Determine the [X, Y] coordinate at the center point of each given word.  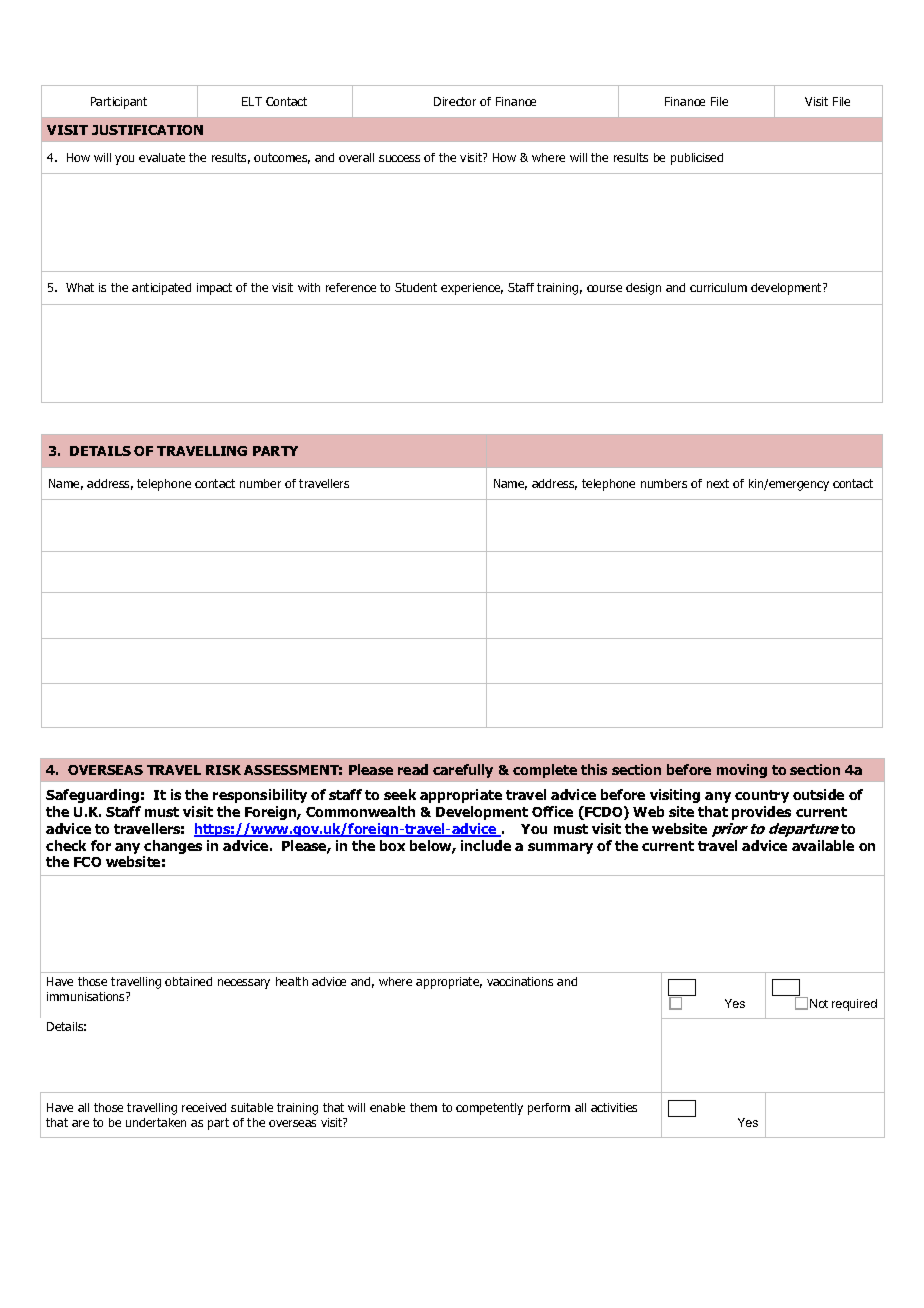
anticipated [161, 289]
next [718, 483]
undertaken [156, 1122]
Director [455, 101]
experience [472, 289]
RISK [223, 770]
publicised [697, 159]
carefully [463, 771]
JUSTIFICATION [147, 130]
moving [742, 771]
